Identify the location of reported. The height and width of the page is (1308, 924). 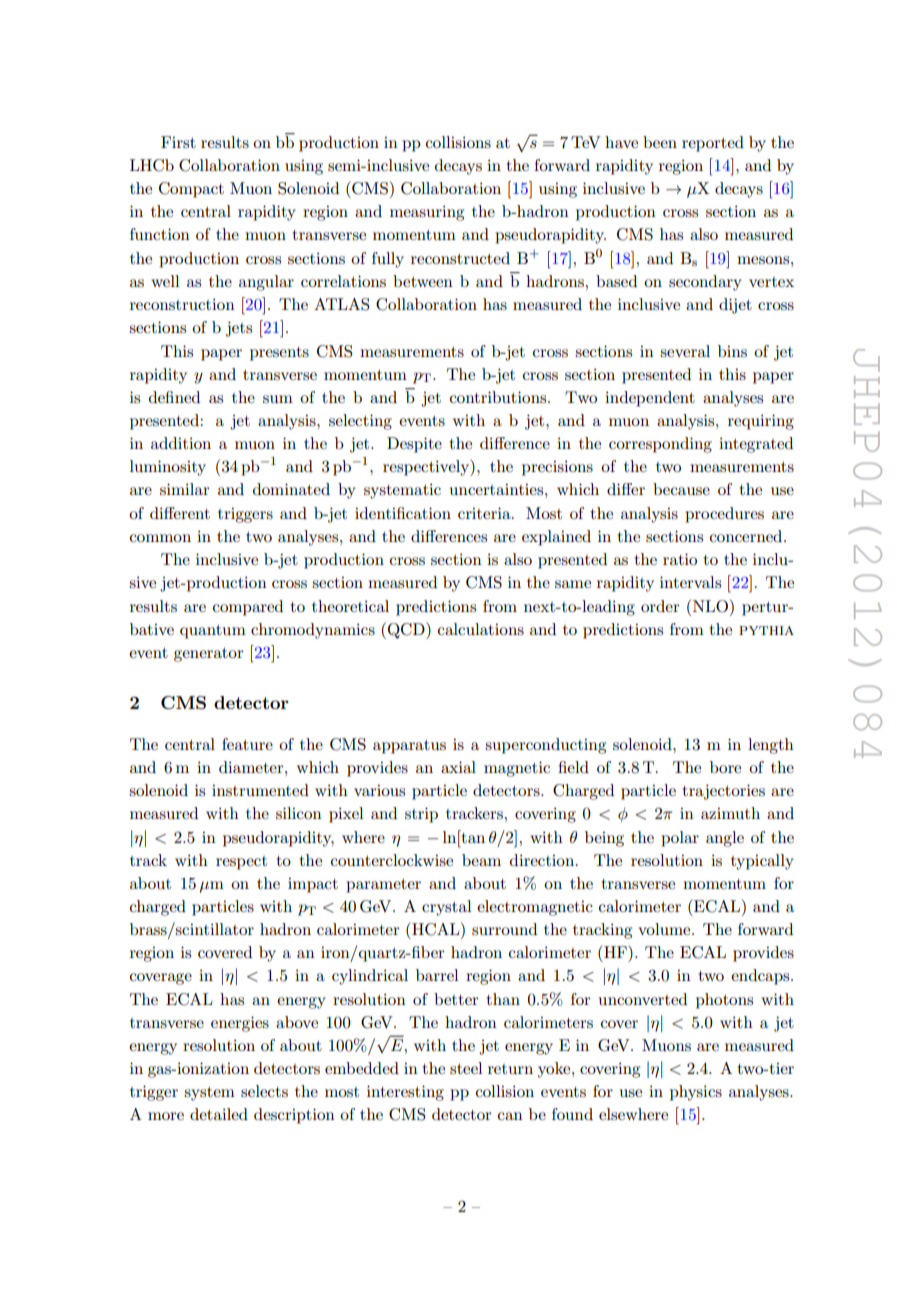
(713, 144).
